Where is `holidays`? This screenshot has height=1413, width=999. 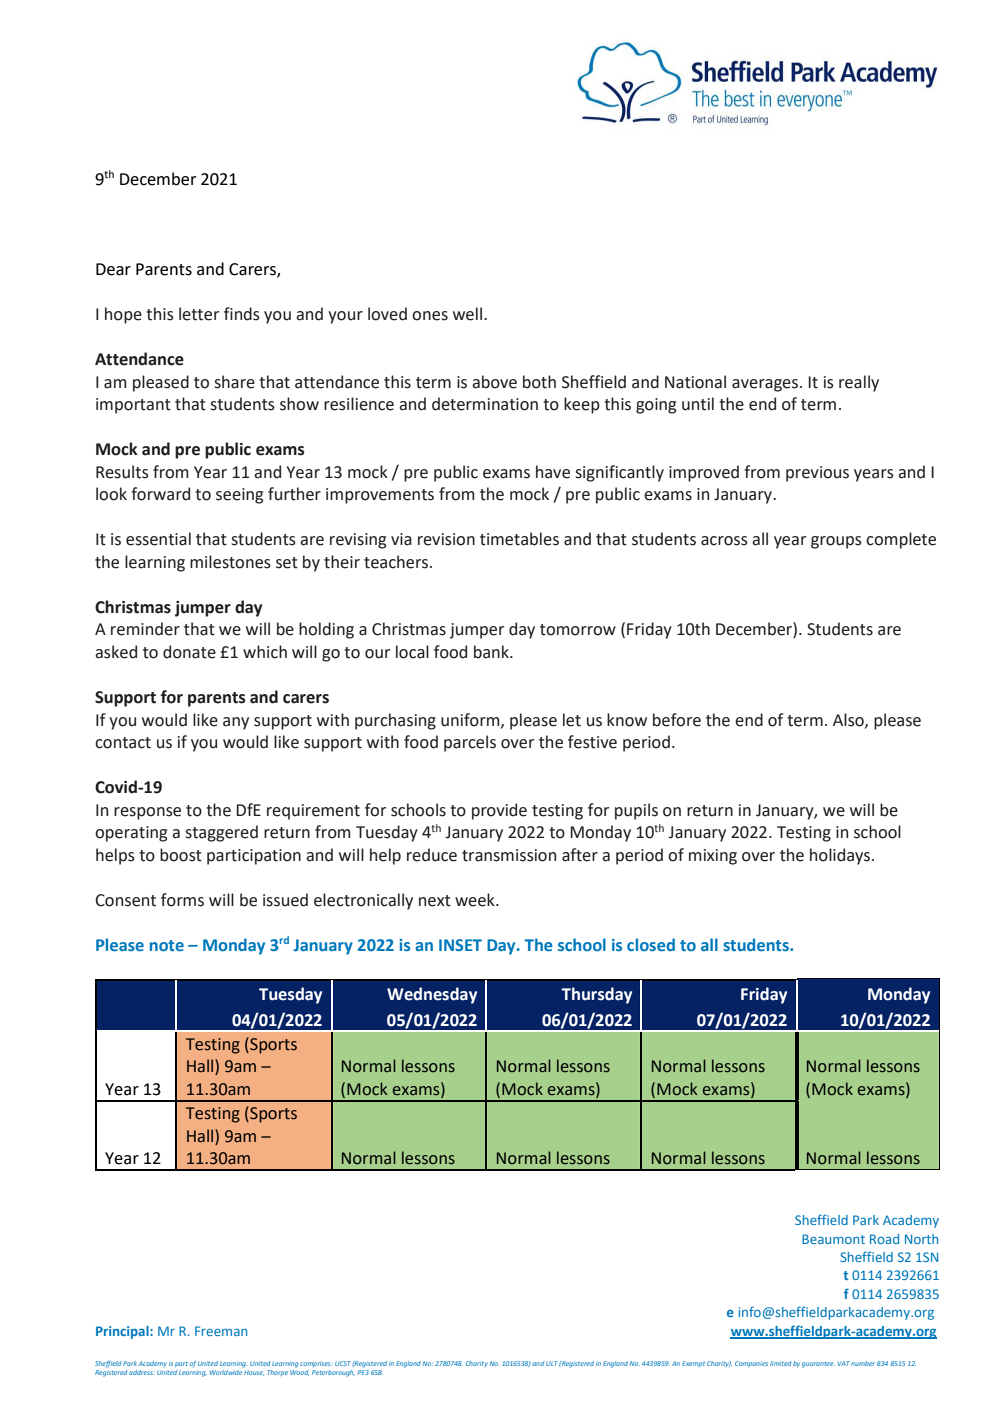 holidays is located at coordinates (841, 856).
